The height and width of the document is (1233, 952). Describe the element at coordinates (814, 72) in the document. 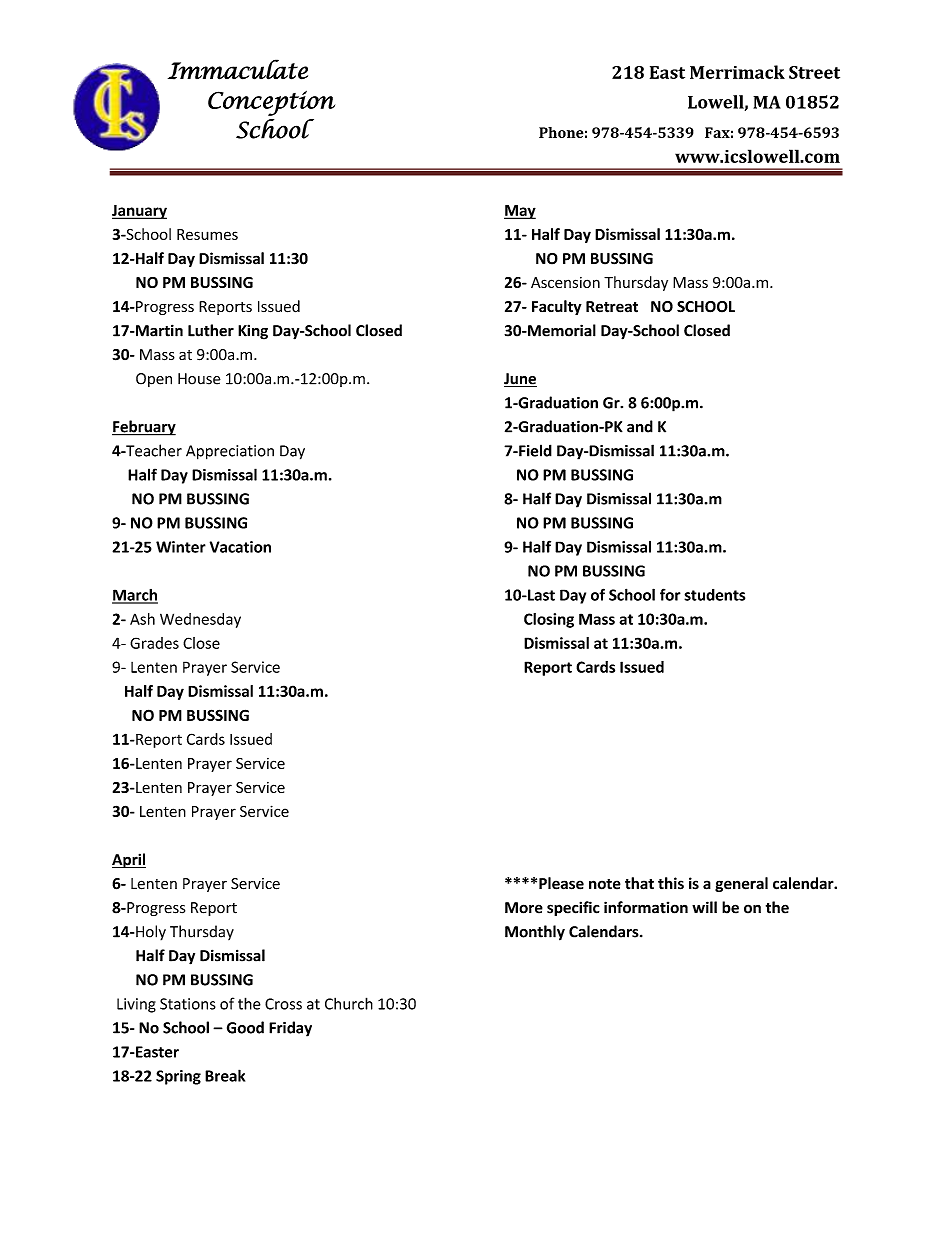

I see `Street` at that location.
